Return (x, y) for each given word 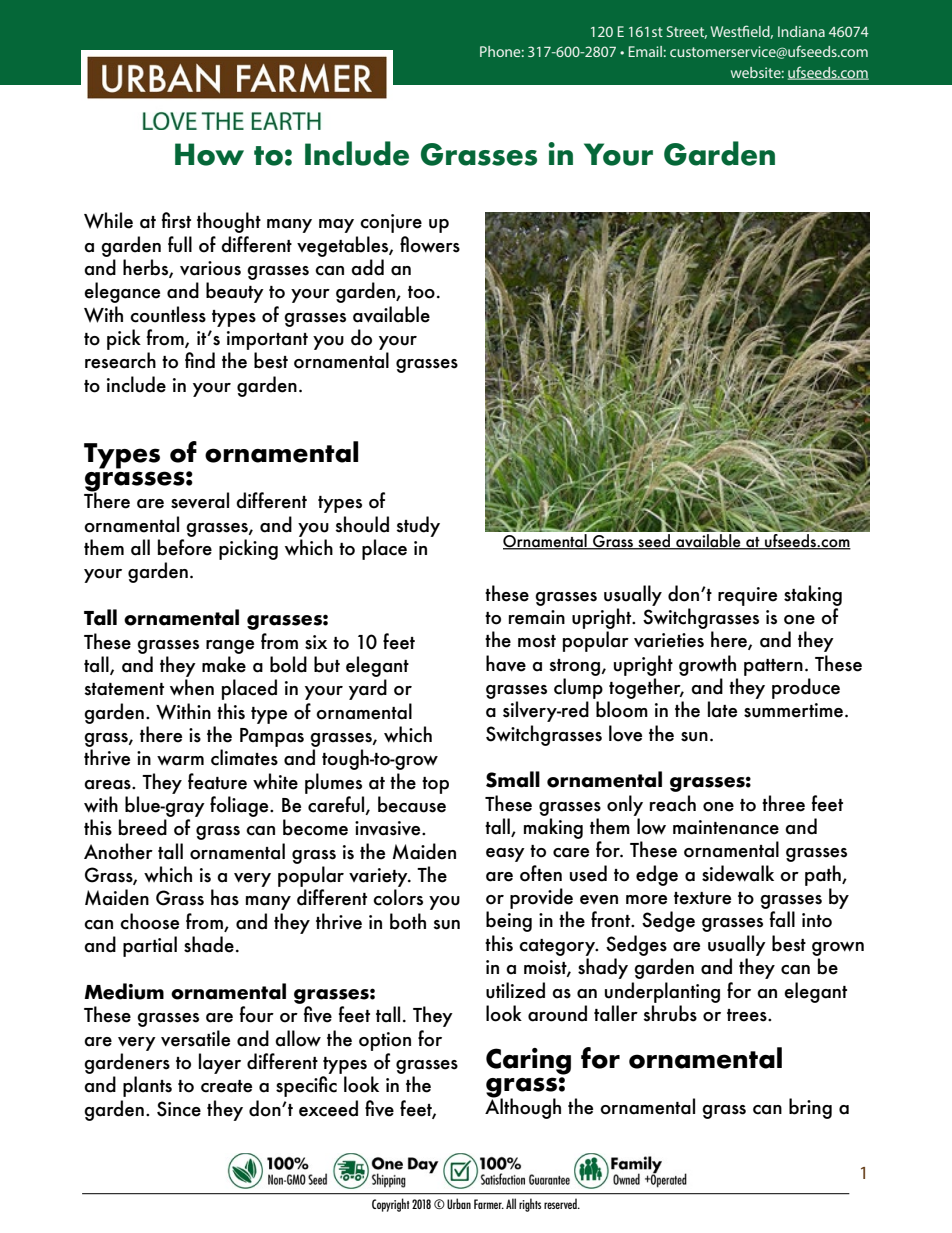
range (230, 647)
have (506, 663)
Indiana (801, 31)
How (209, 154)
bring (810, 1108)
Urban (459, 1203)
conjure (391, 223)
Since (179, 1109)
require (747, 596)
